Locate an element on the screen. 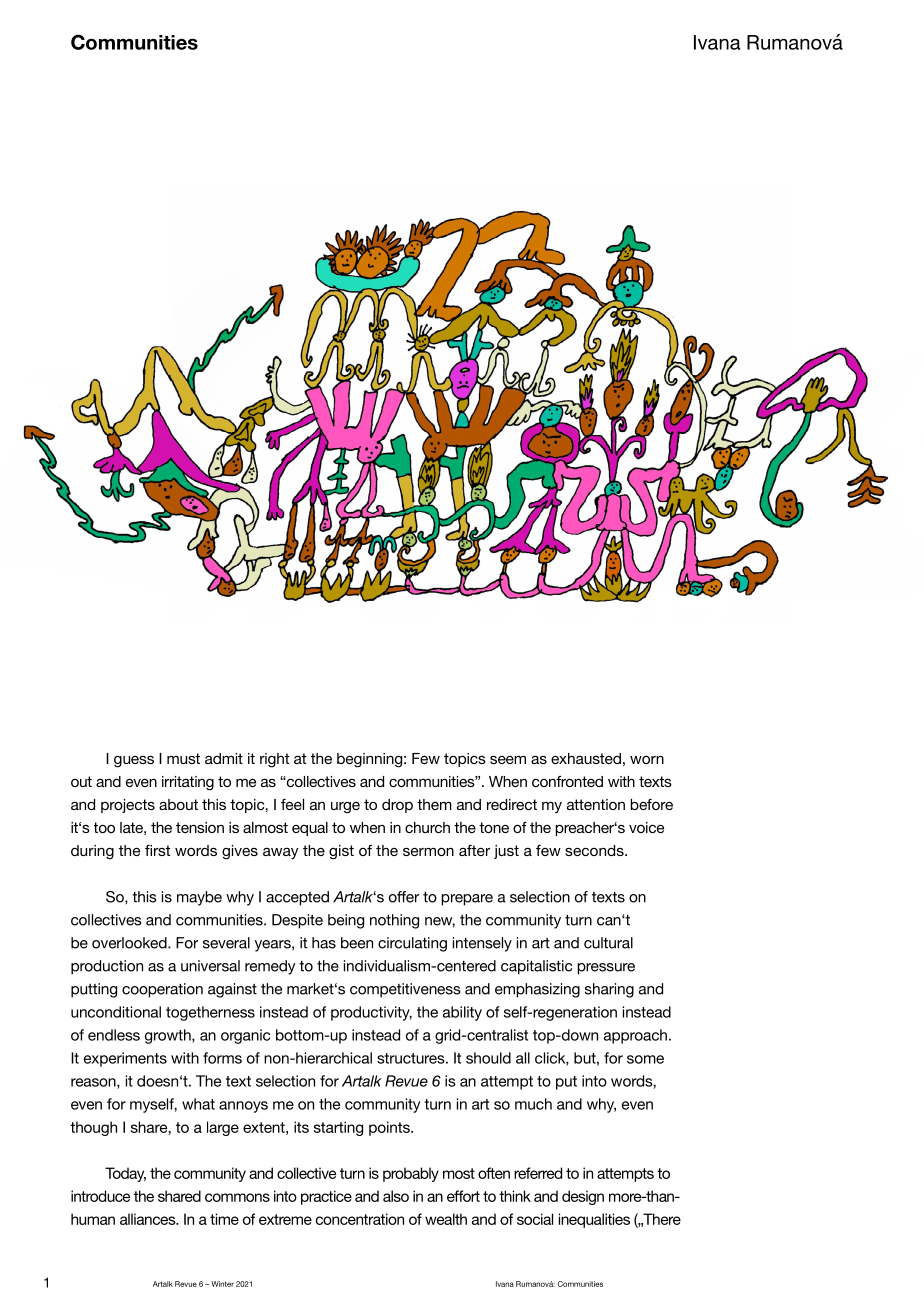  confronted is located at coordinates (567, 781).
